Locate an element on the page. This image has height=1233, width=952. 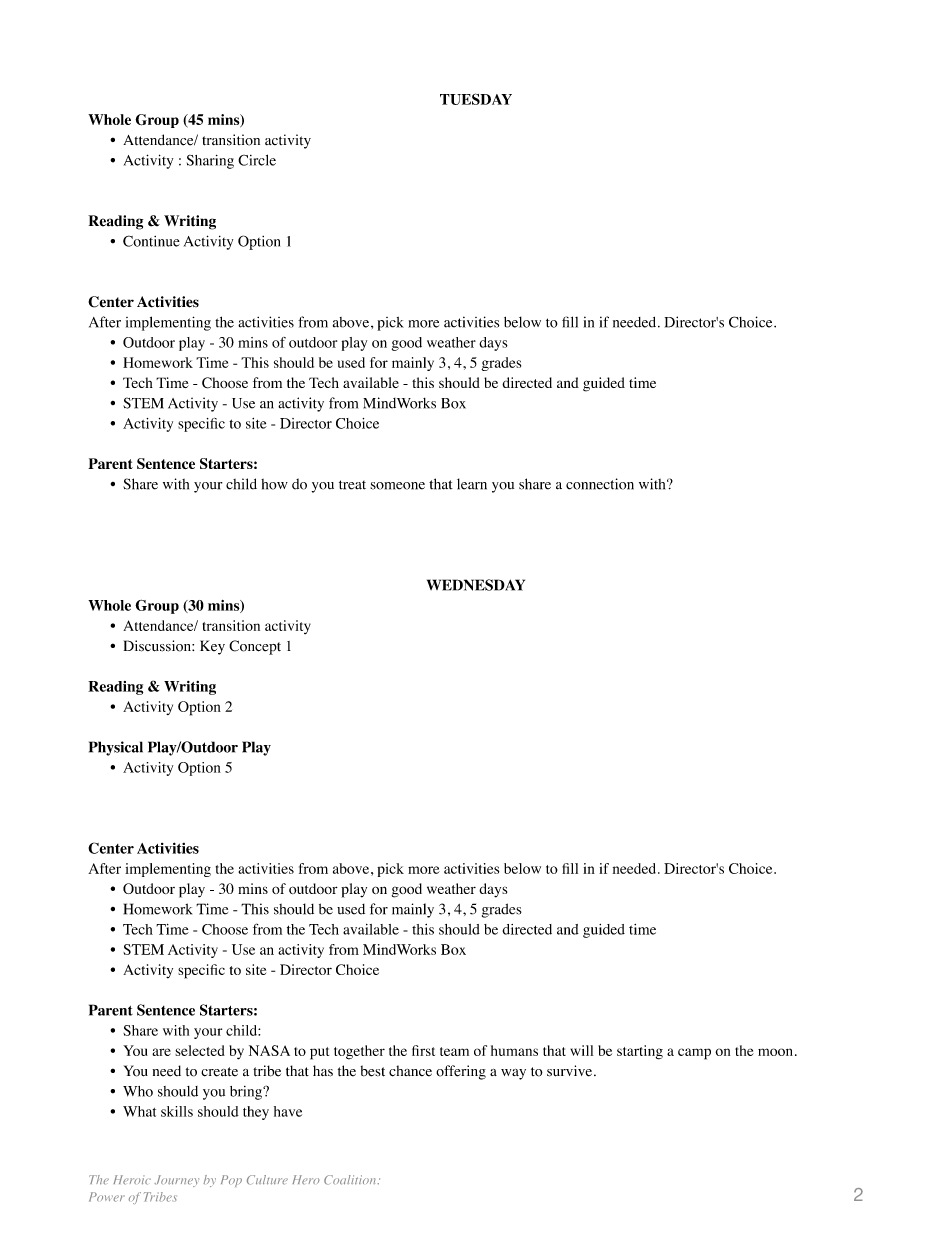
WEDNESDAY is located at coordinates (476, 585).
